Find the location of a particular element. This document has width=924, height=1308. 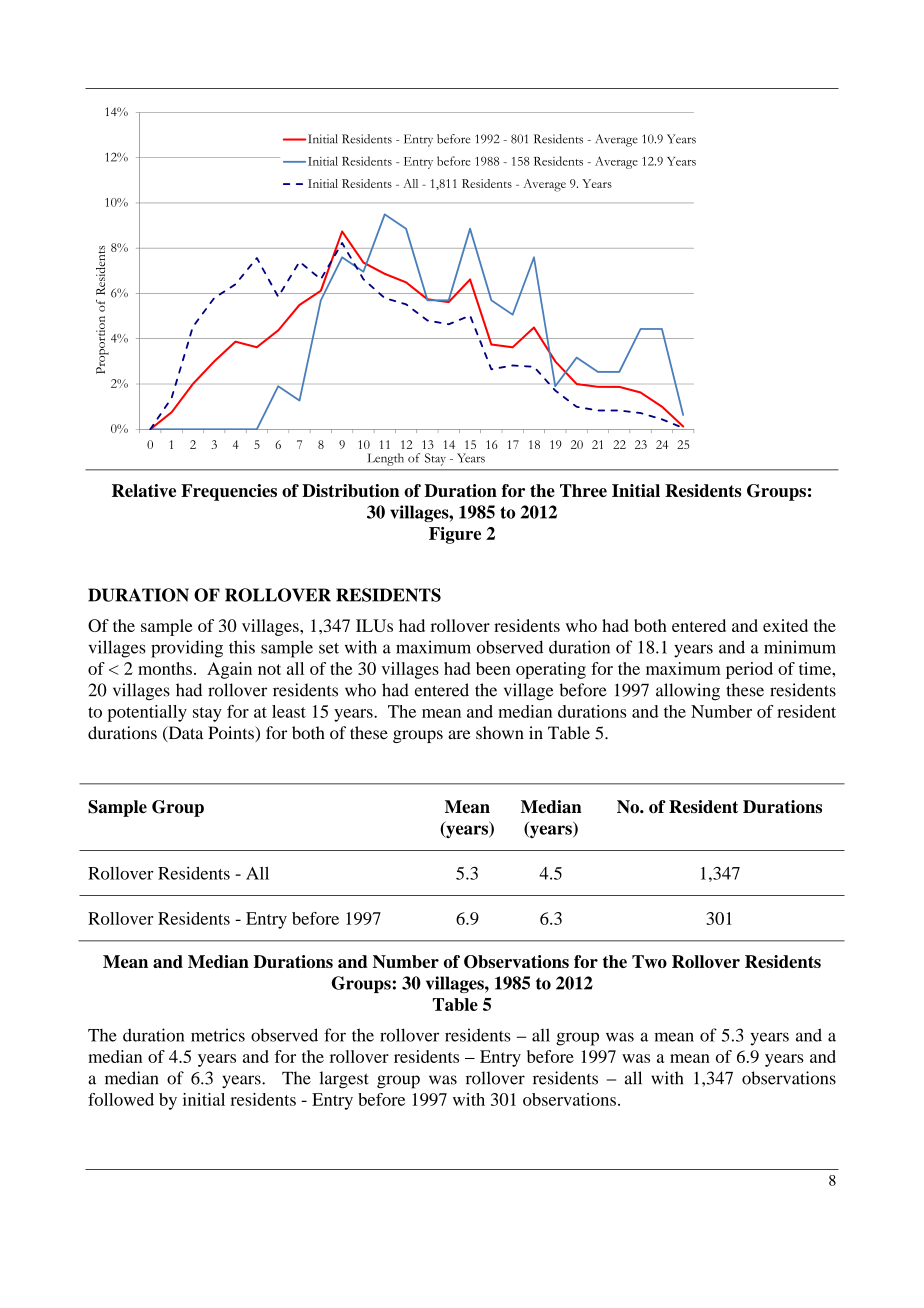

Frequencies is located at coordinates (229, 492).
